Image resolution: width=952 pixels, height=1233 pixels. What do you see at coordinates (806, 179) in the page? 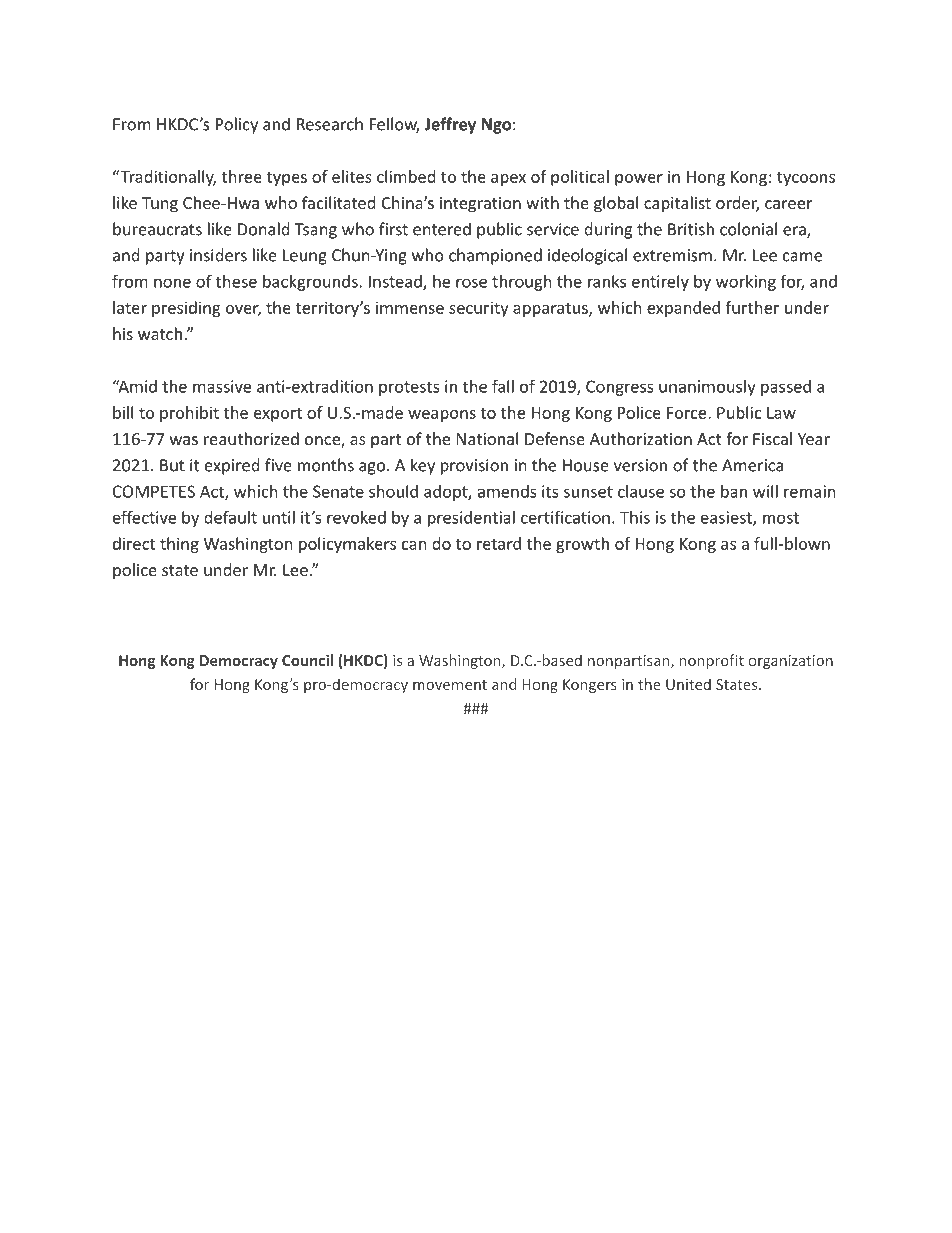
I see `tycoons` at bounding box center [806, 179].
